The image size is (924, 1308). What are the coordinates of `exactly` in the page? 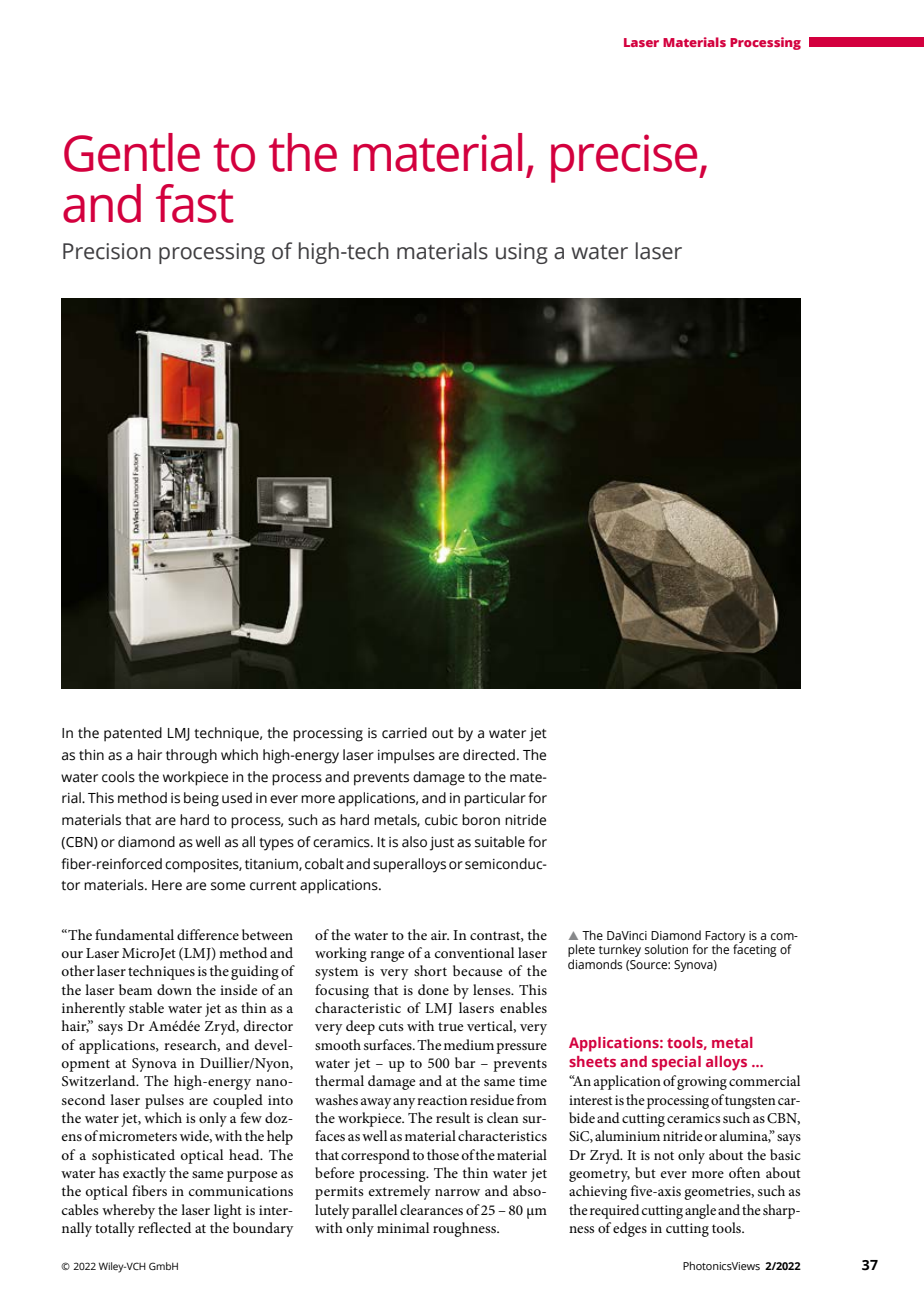 It's located at (144, 1174).
